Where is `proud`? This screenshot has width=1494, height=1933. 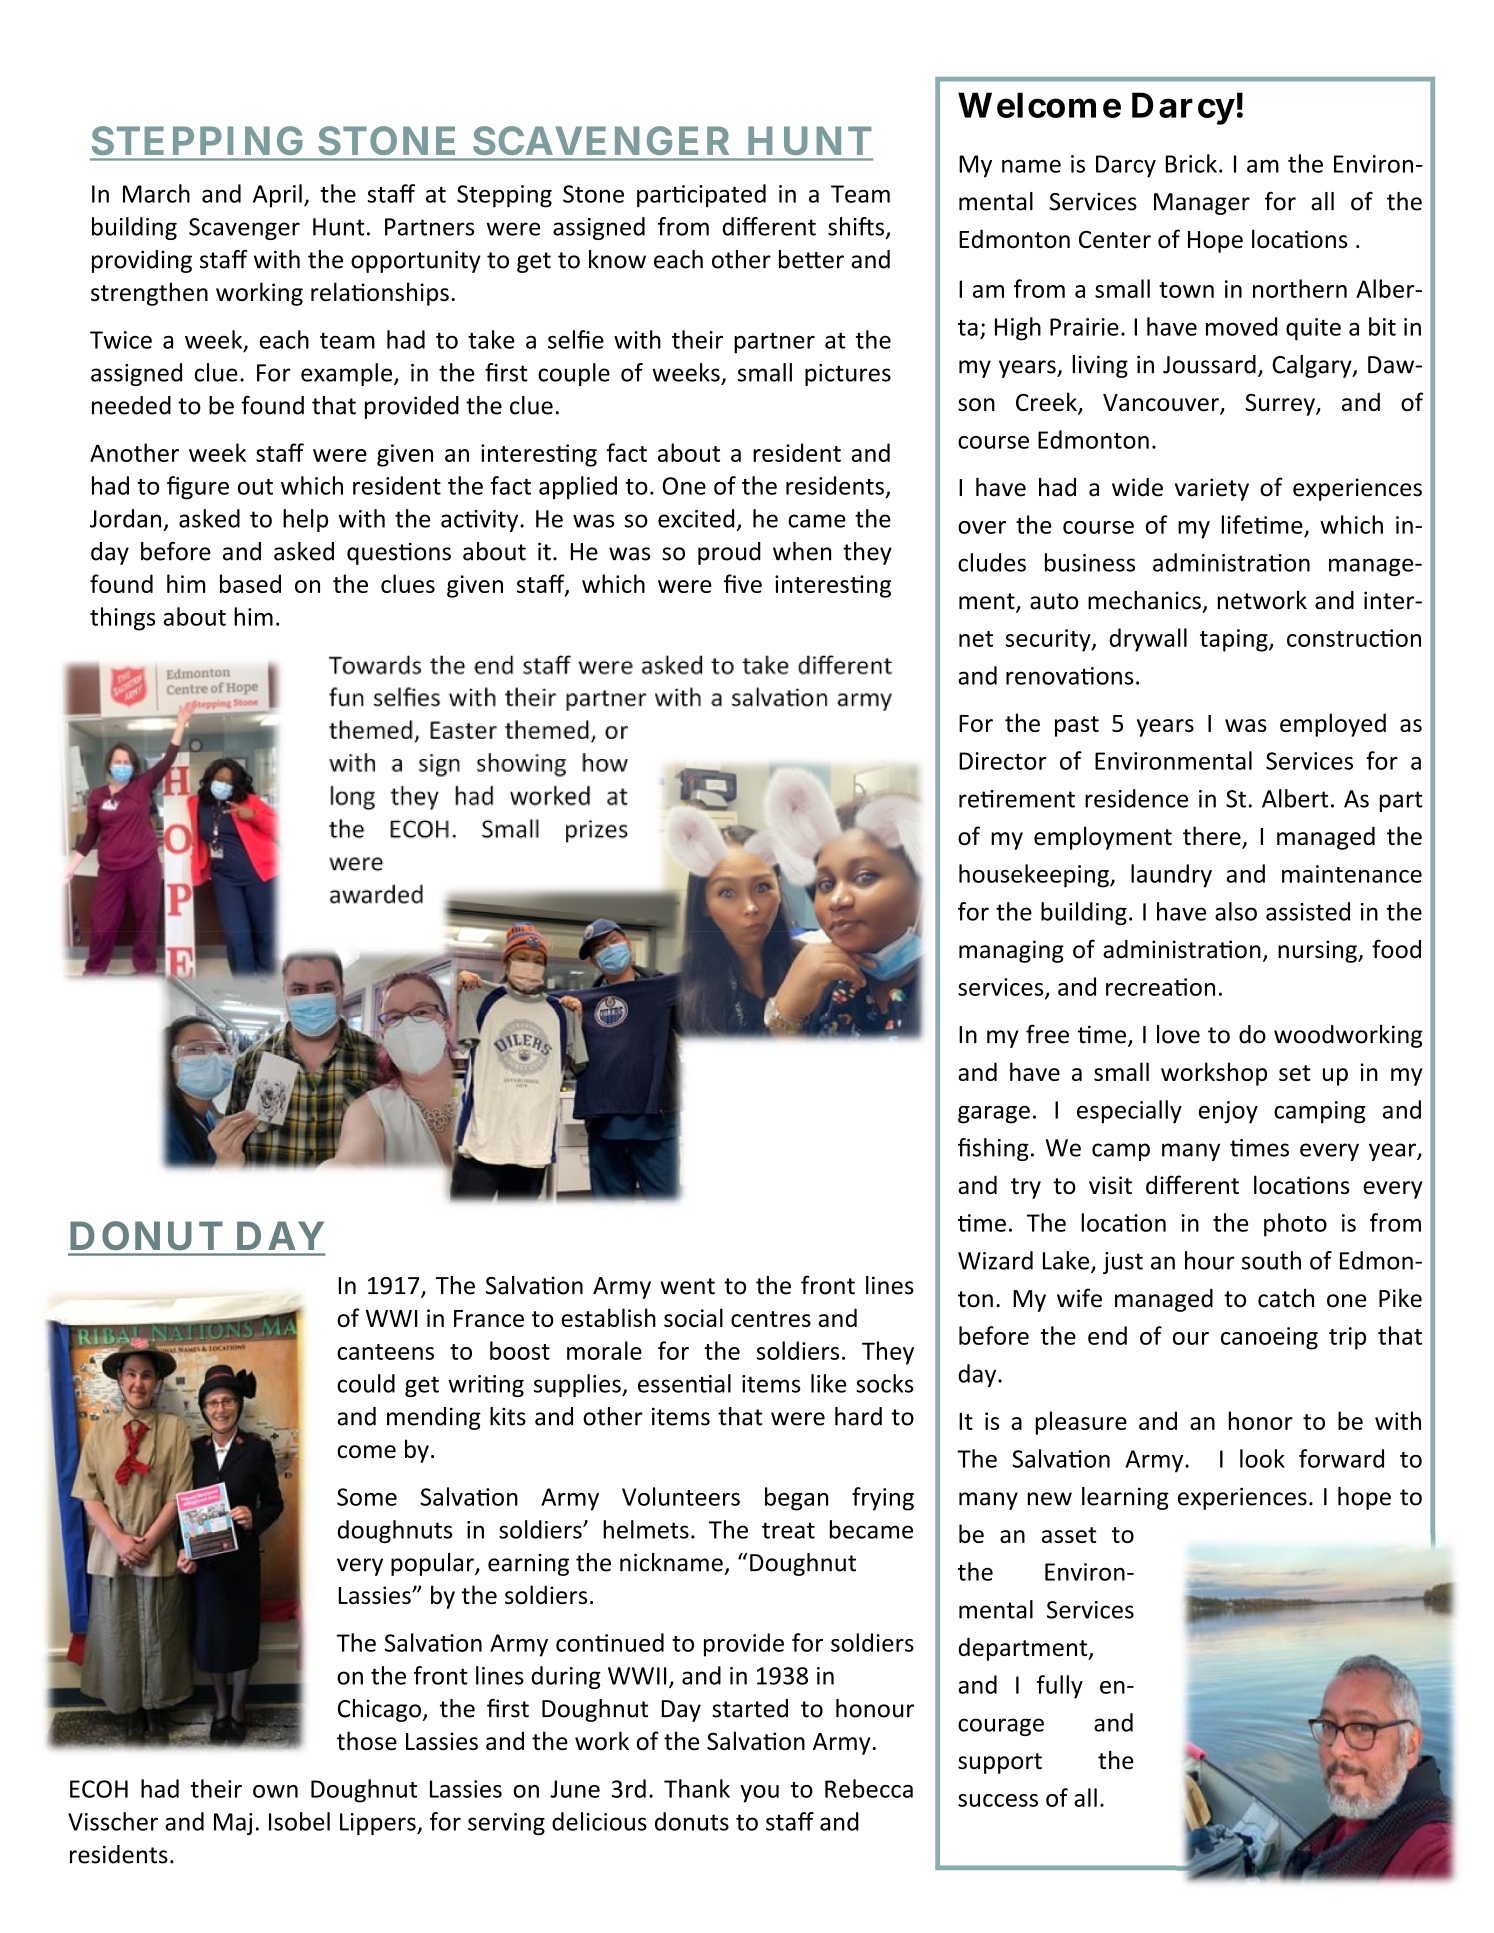 proud is located at coordinates (729, 553).
